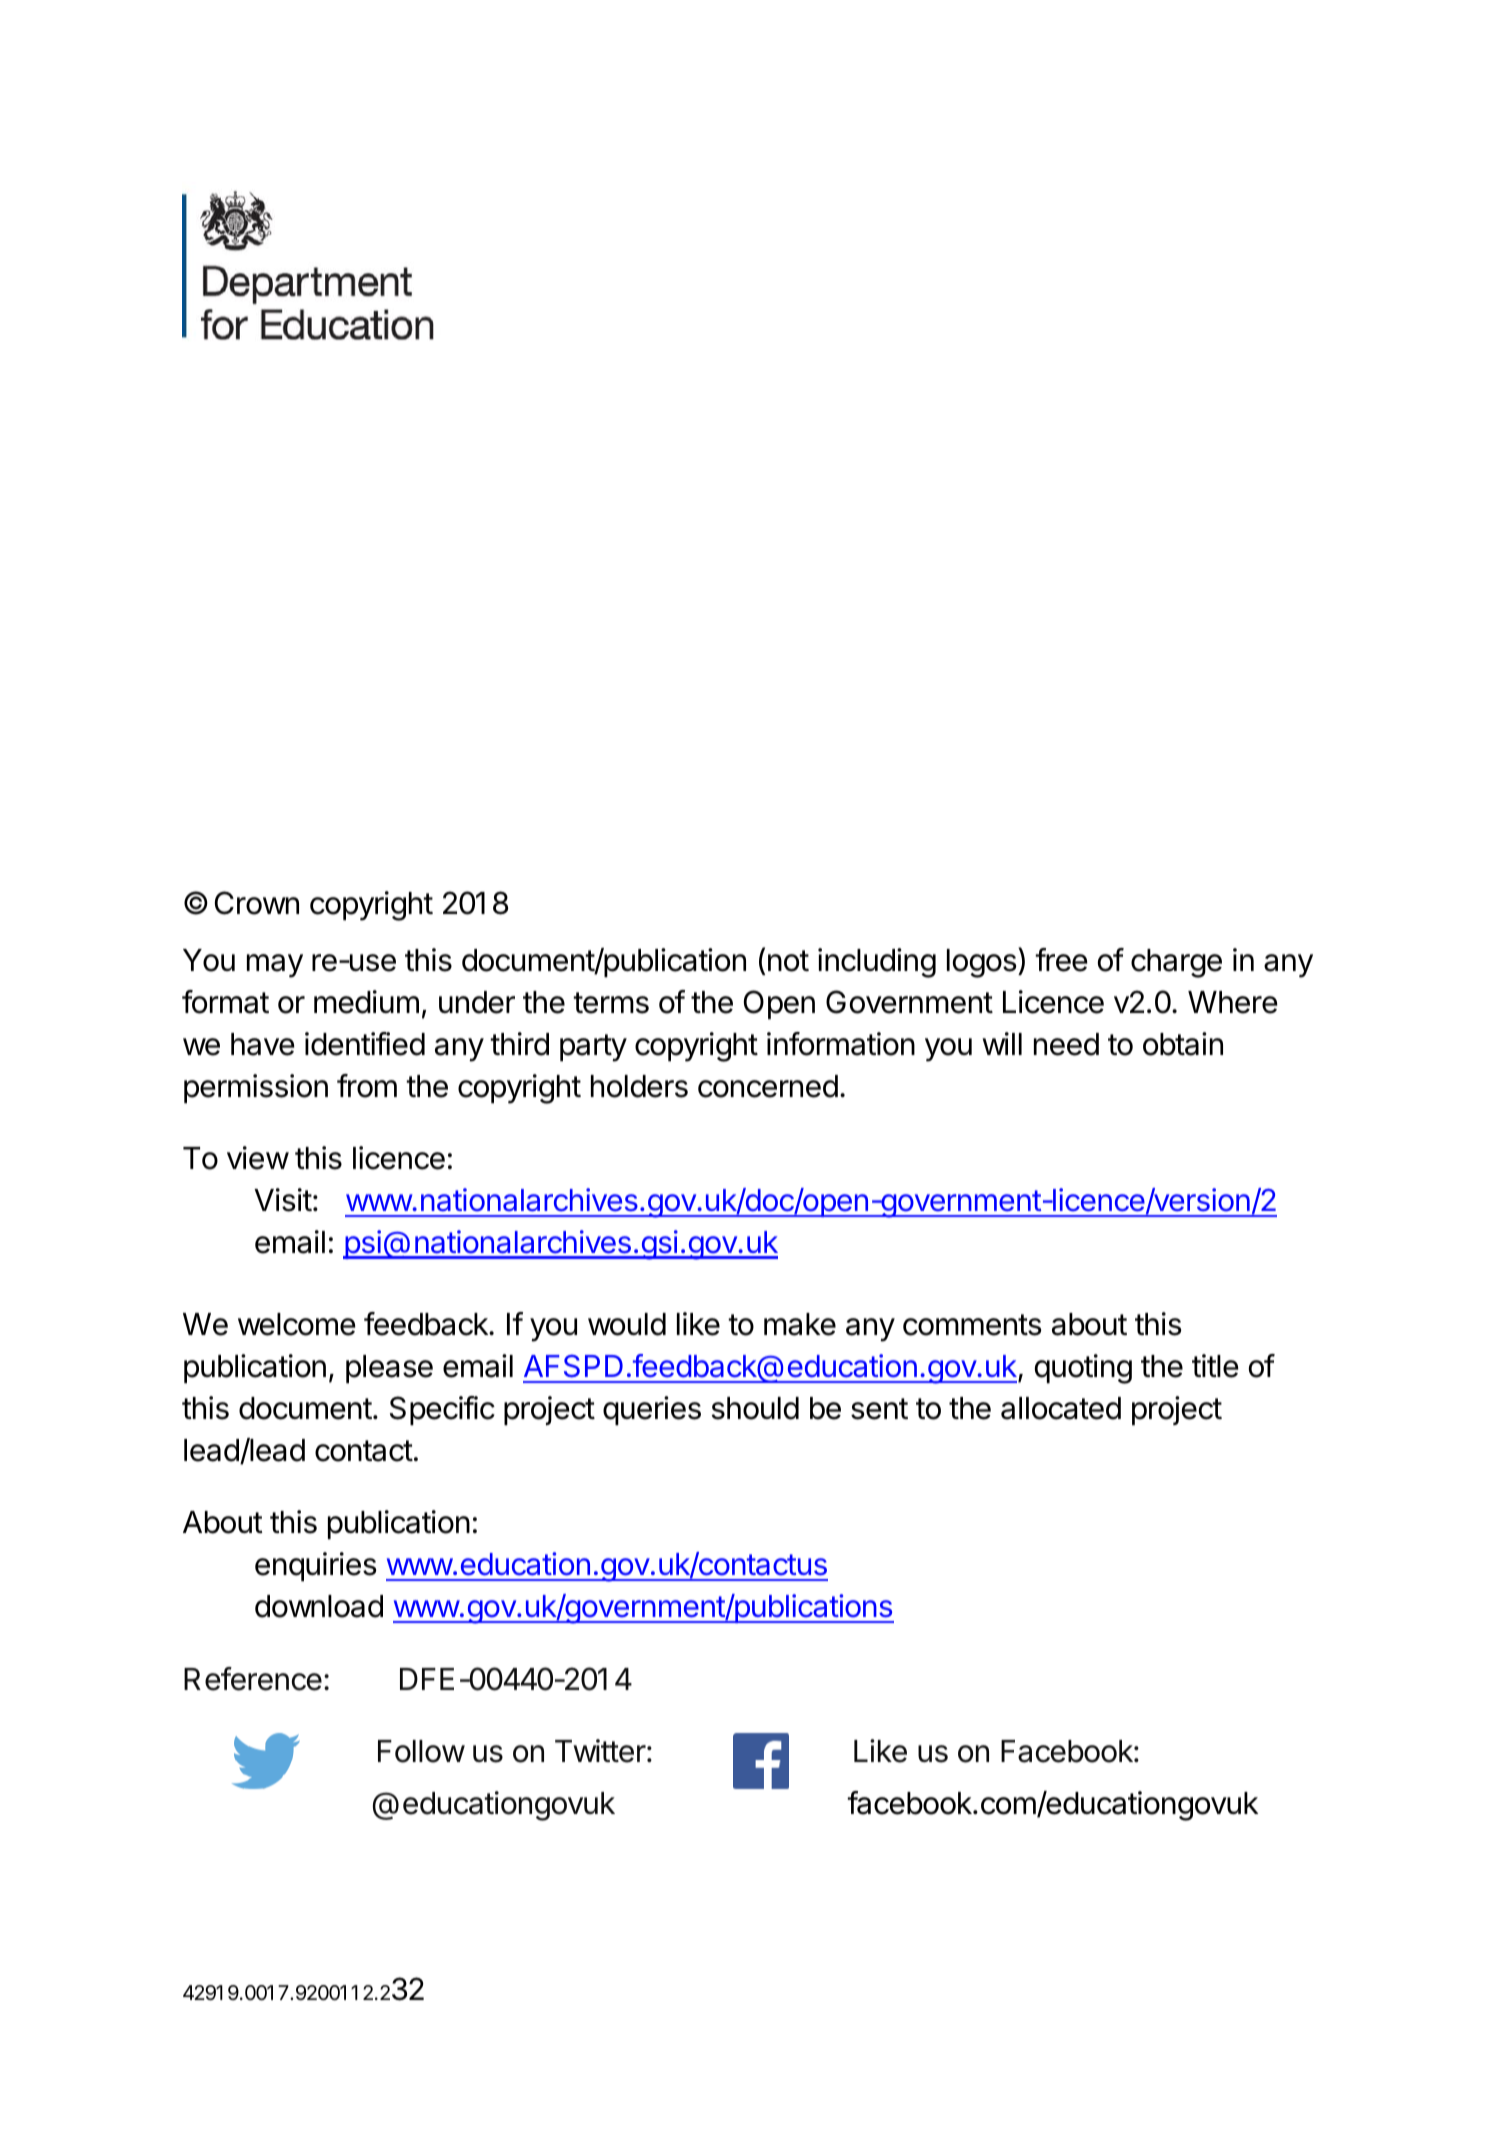 Image resolution: width=1506 pixels, height=2130 pixels. I want to click on Twitter, so click(600, 1751).
